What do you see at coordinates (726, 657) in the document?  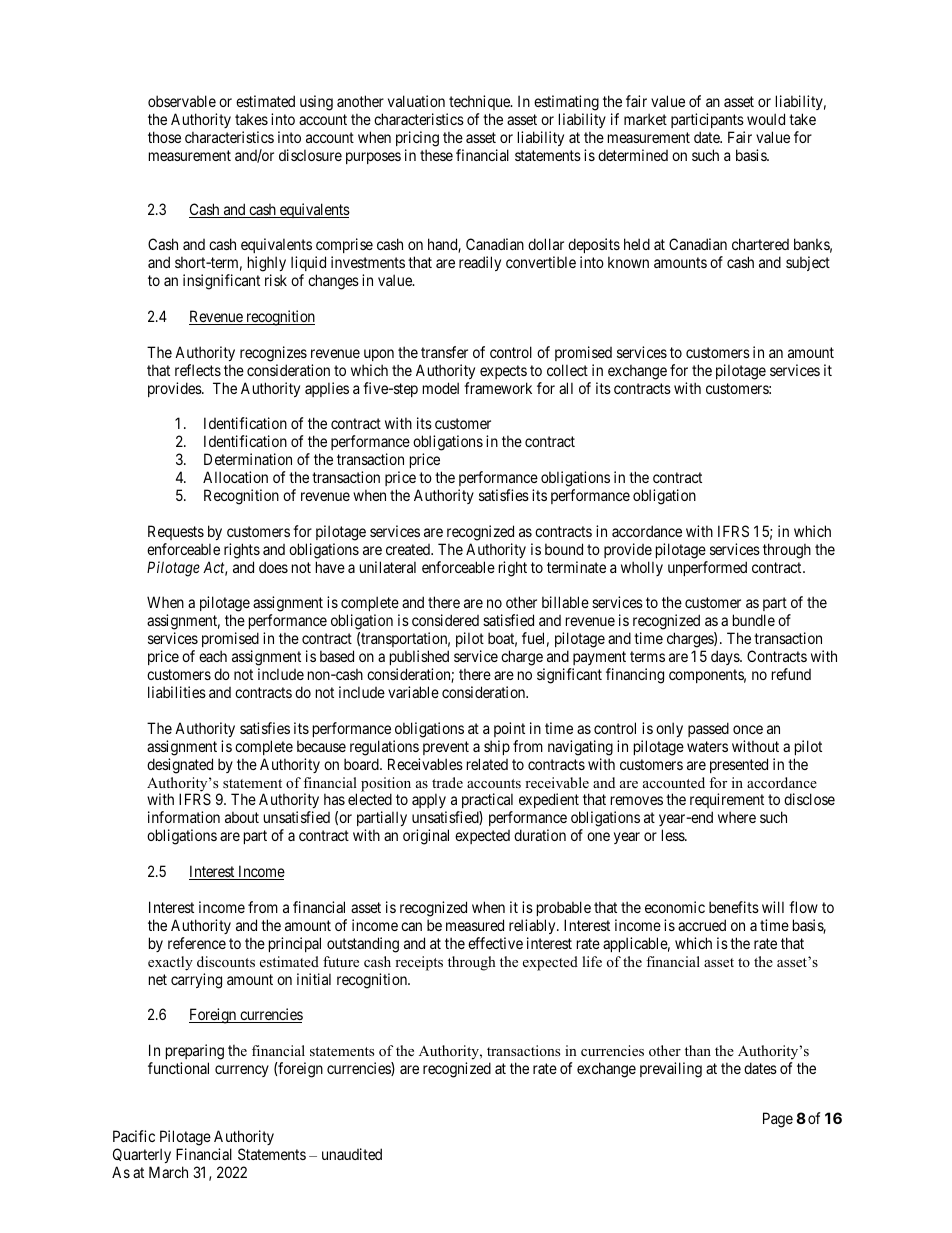 I see `days` at bounding box center [726, 657].
